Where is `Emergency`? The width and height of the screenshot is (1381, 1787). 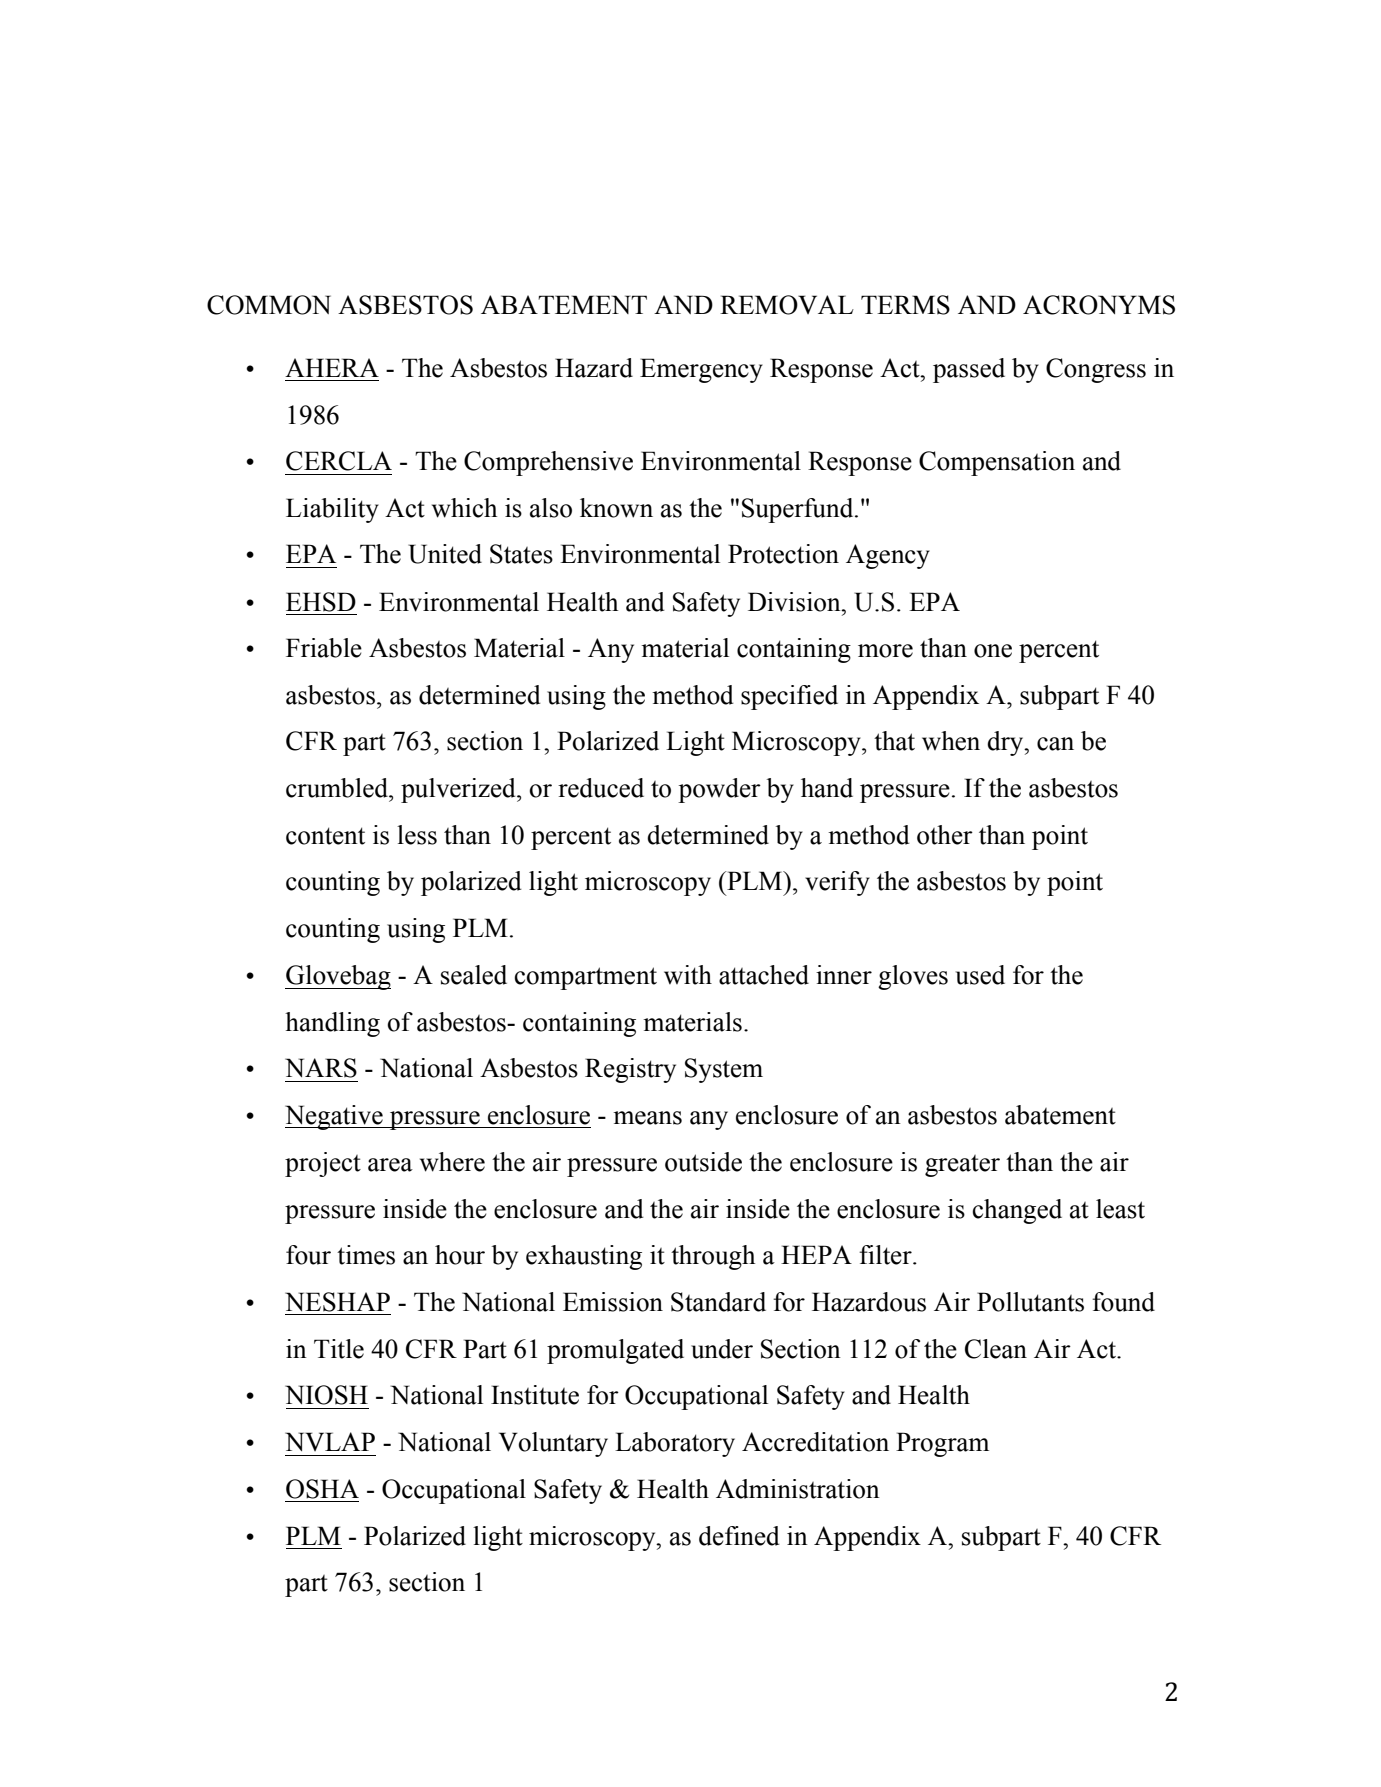 Emergency is located at coordinates (701, 370).
